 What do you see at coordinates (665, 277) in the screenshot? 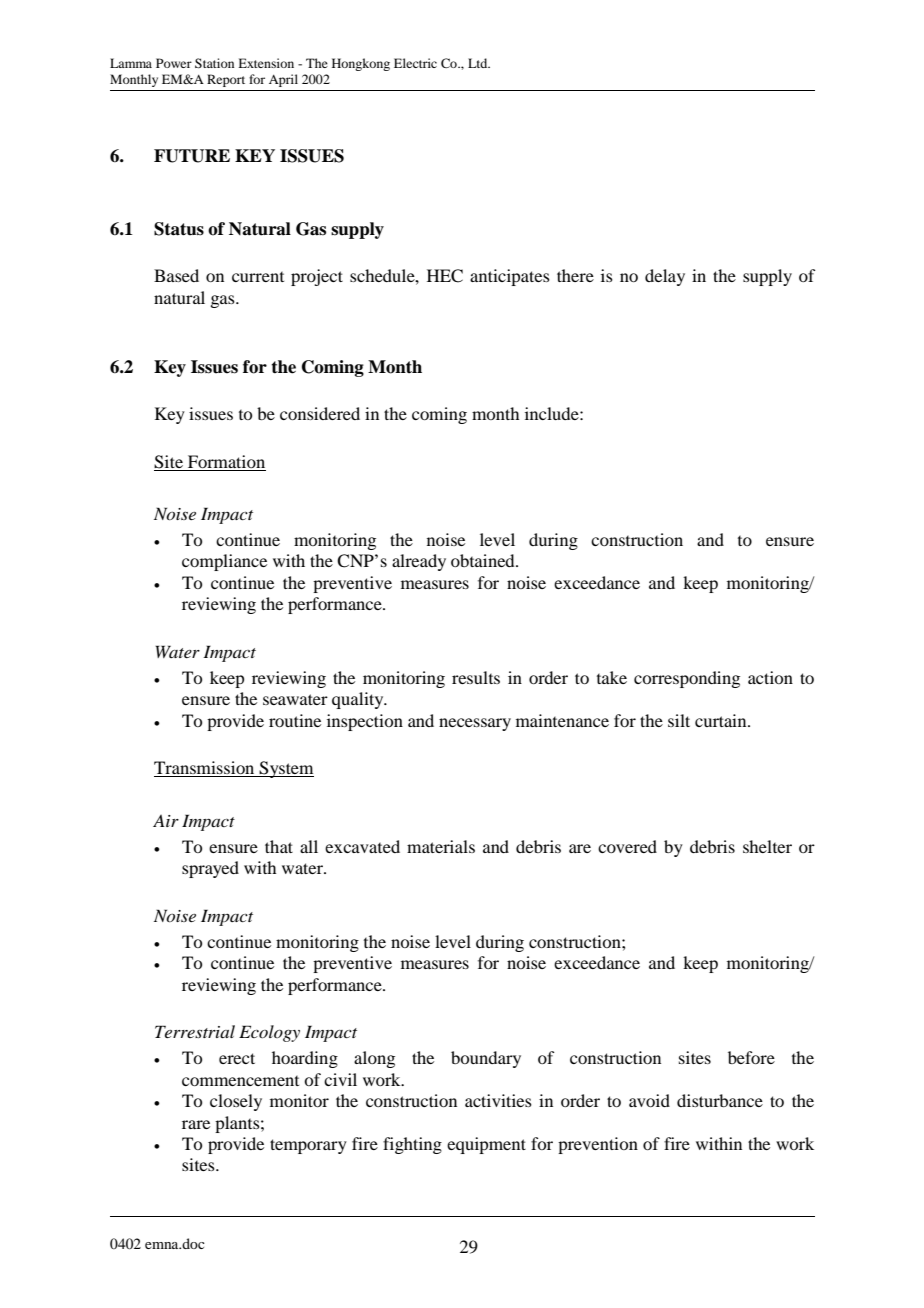
I see `delay` at bounding box center [665, 277].
